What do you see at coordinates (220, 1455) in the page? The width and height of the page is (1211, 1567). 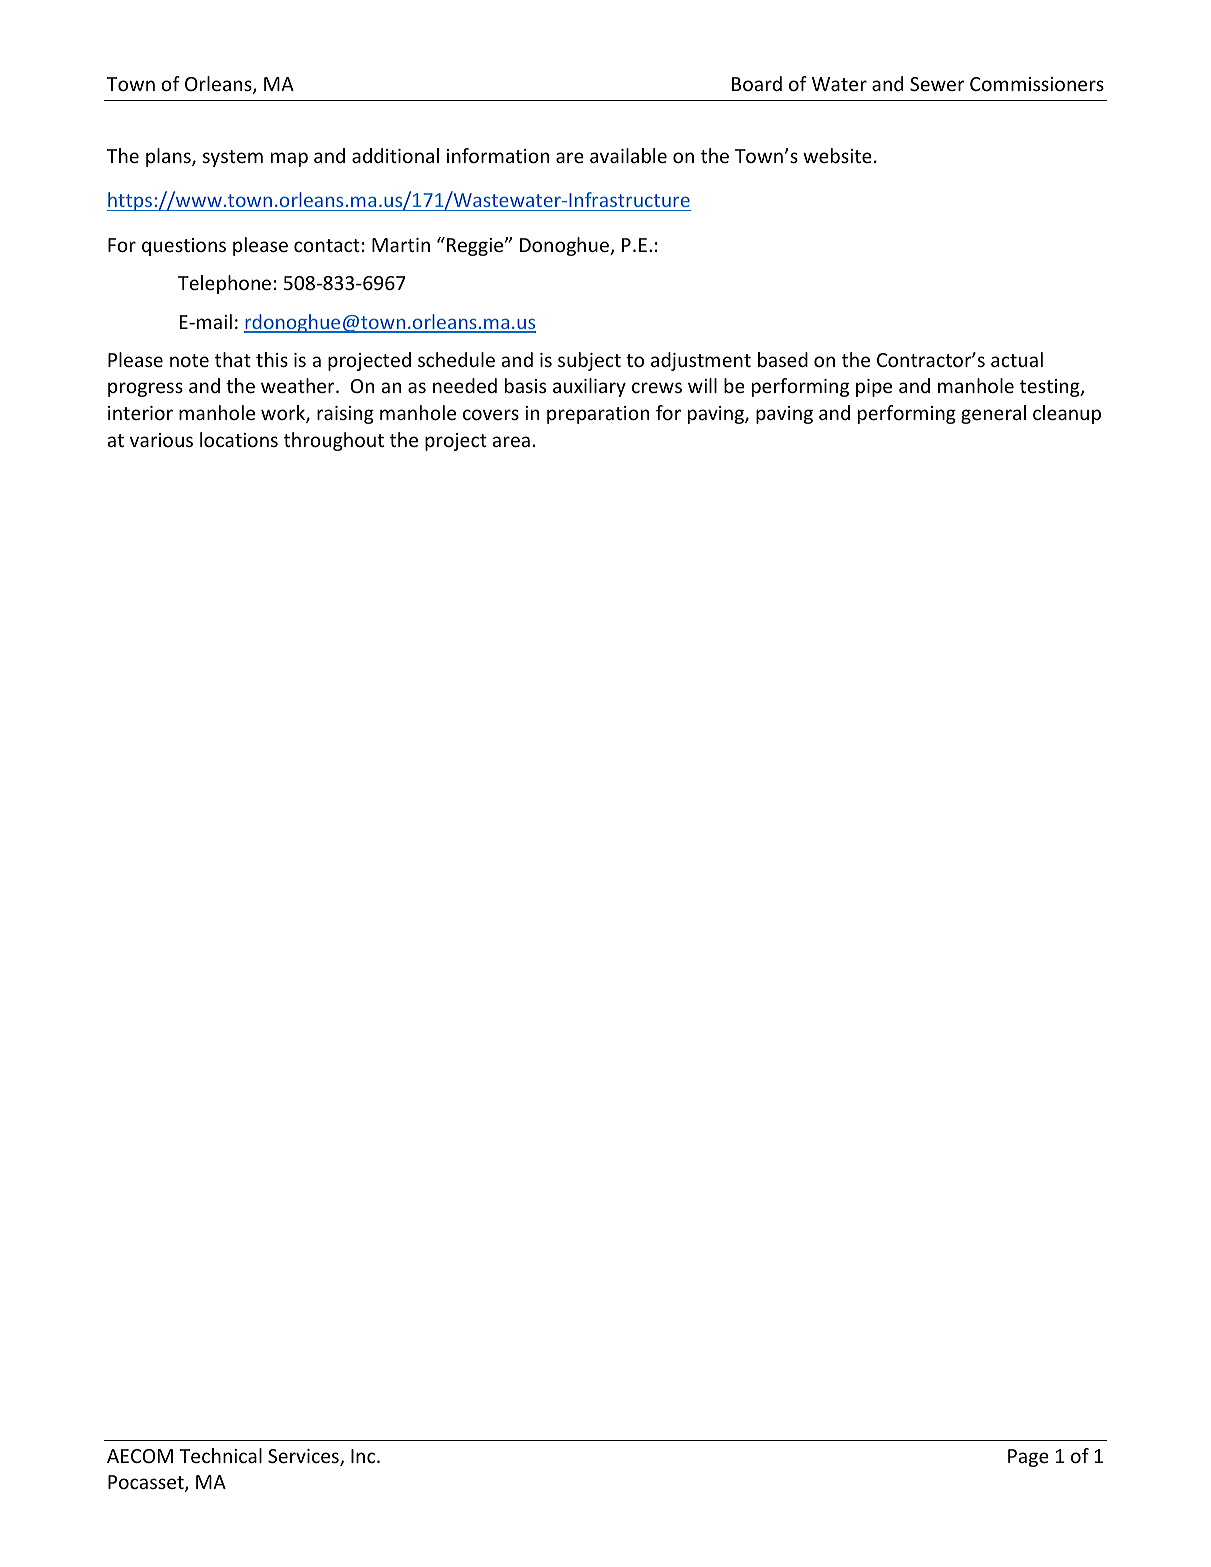 I see `Technical` at bounding box center [220, 1455].
